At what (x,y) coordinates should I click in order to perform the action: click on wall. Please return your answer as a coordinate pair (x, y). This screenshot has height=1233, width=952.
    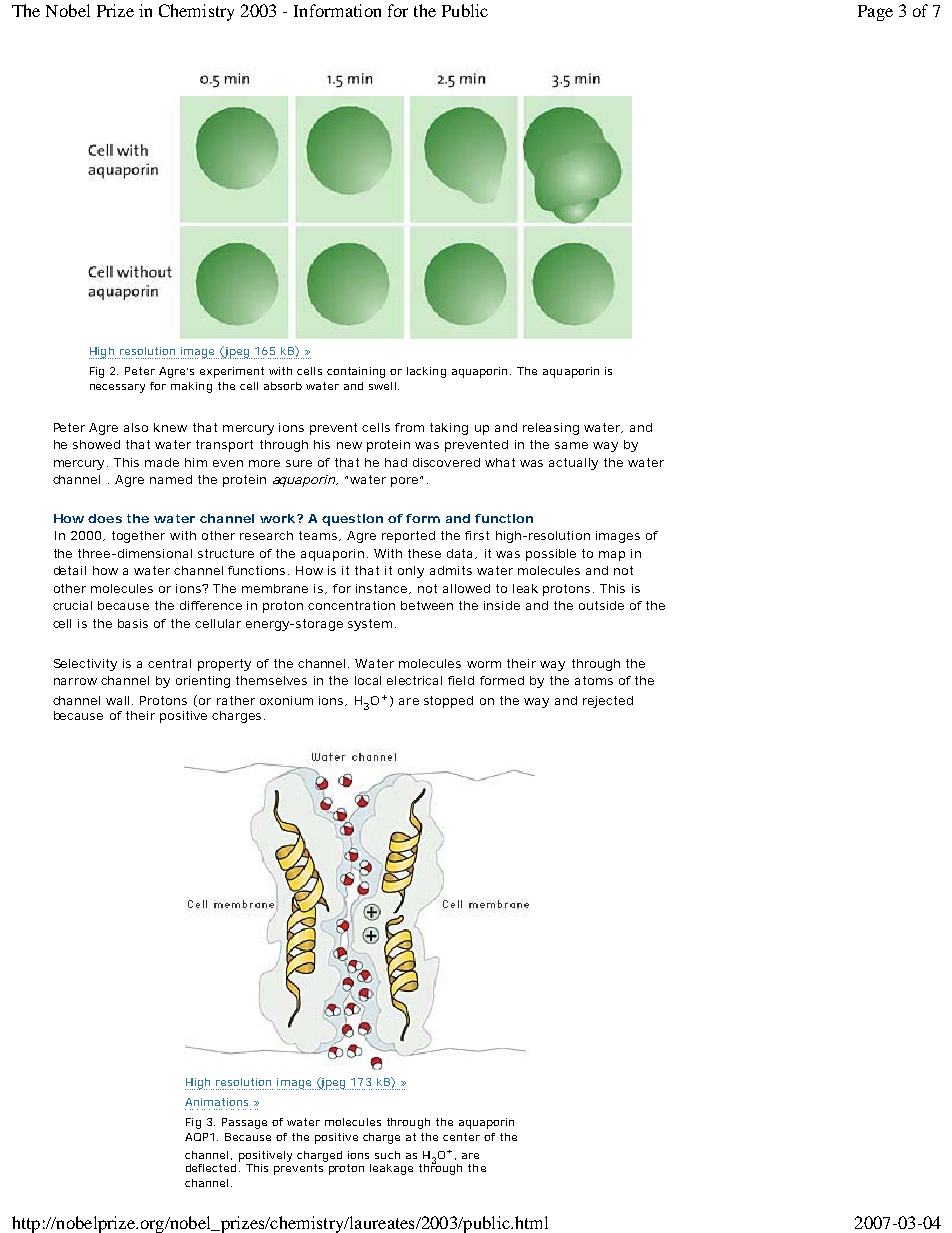
    Looking at the image, I should click on (117, 700).
